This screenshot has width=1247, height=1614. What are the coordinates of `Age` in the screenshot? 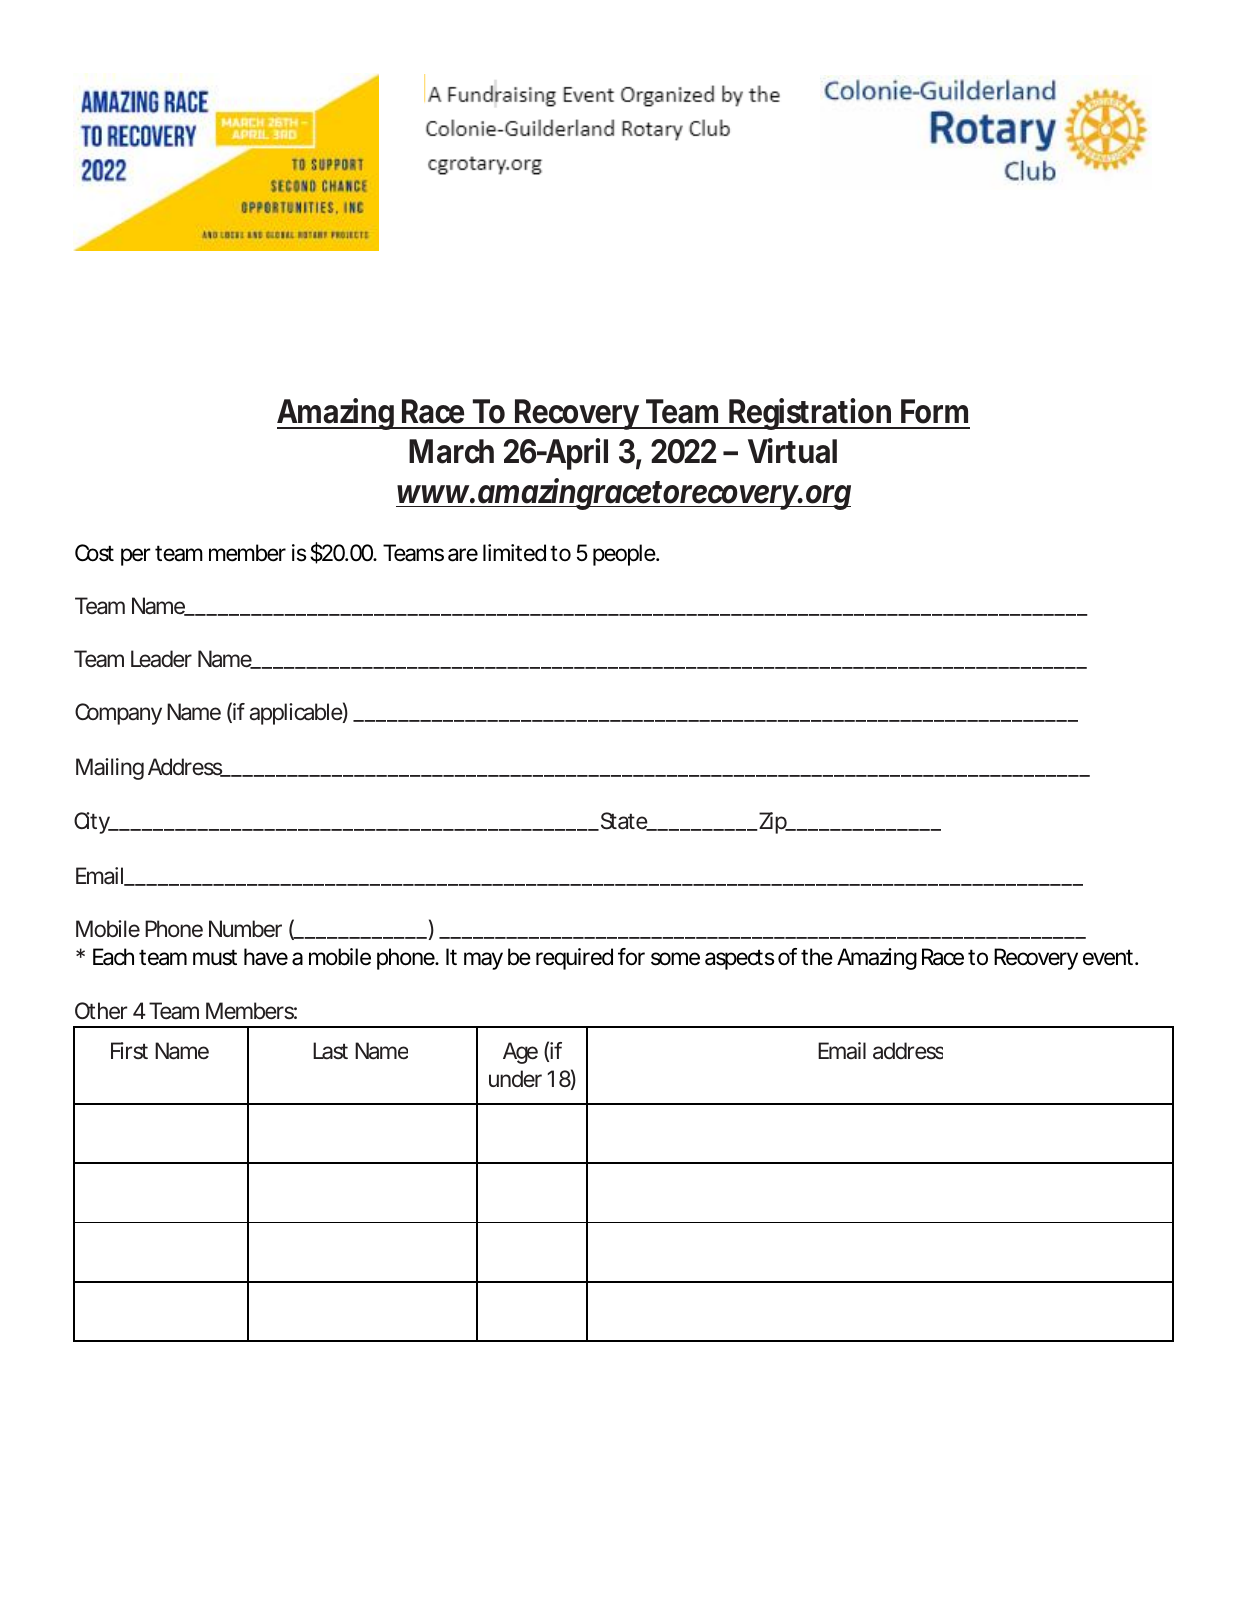 It's located at (520, 1053).
